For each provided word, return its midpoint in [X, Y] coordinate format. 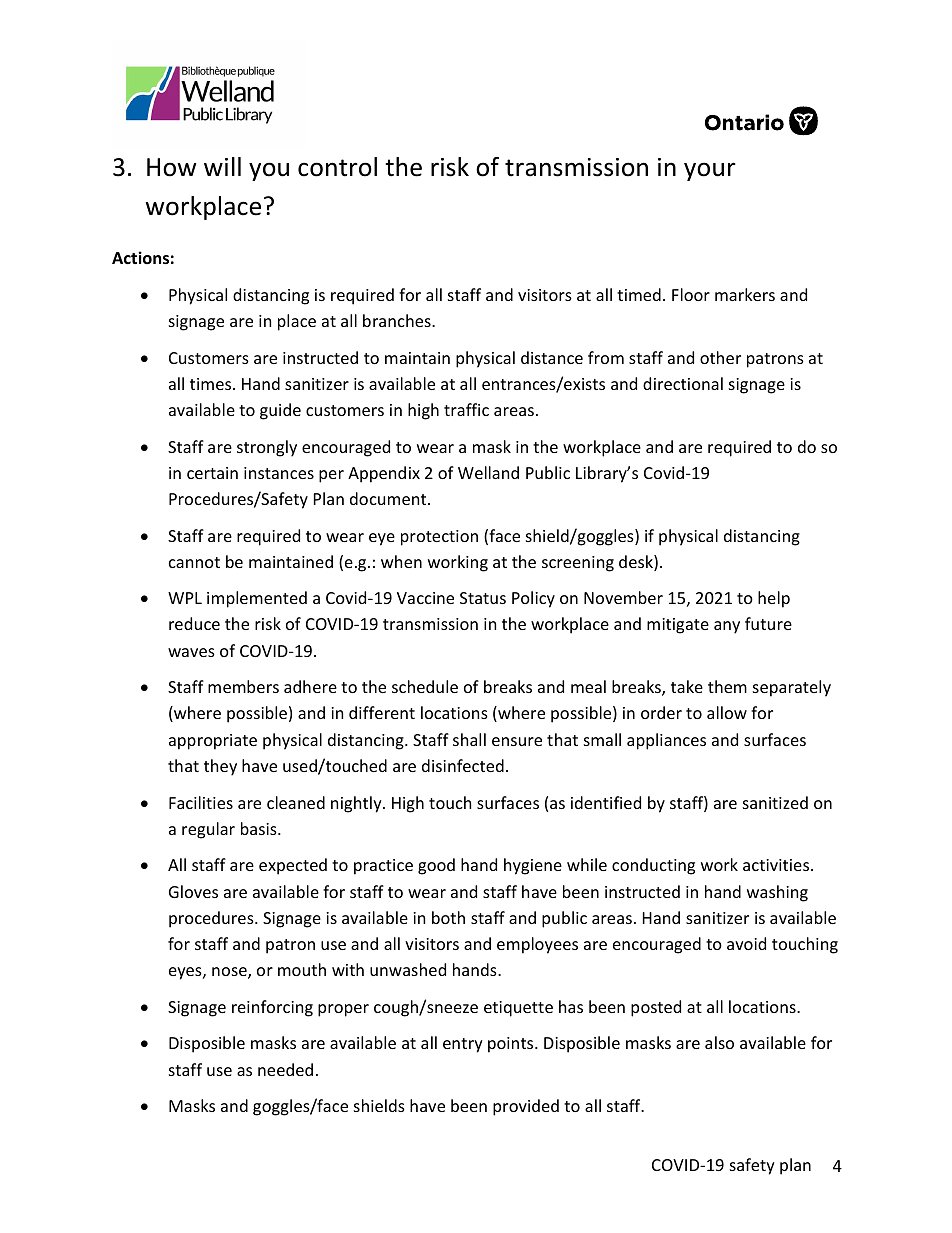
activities [777, 865]
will [222, 166]
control [337, 167]
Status [483, 598]
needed [285, 1069]
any [727, 627]
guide [280, 411]
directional [683, 383]
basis [260, 828]
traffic [466, 409]
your [710, 171]
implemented [257, 599]
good [436, 866]
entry [463, 1045]
